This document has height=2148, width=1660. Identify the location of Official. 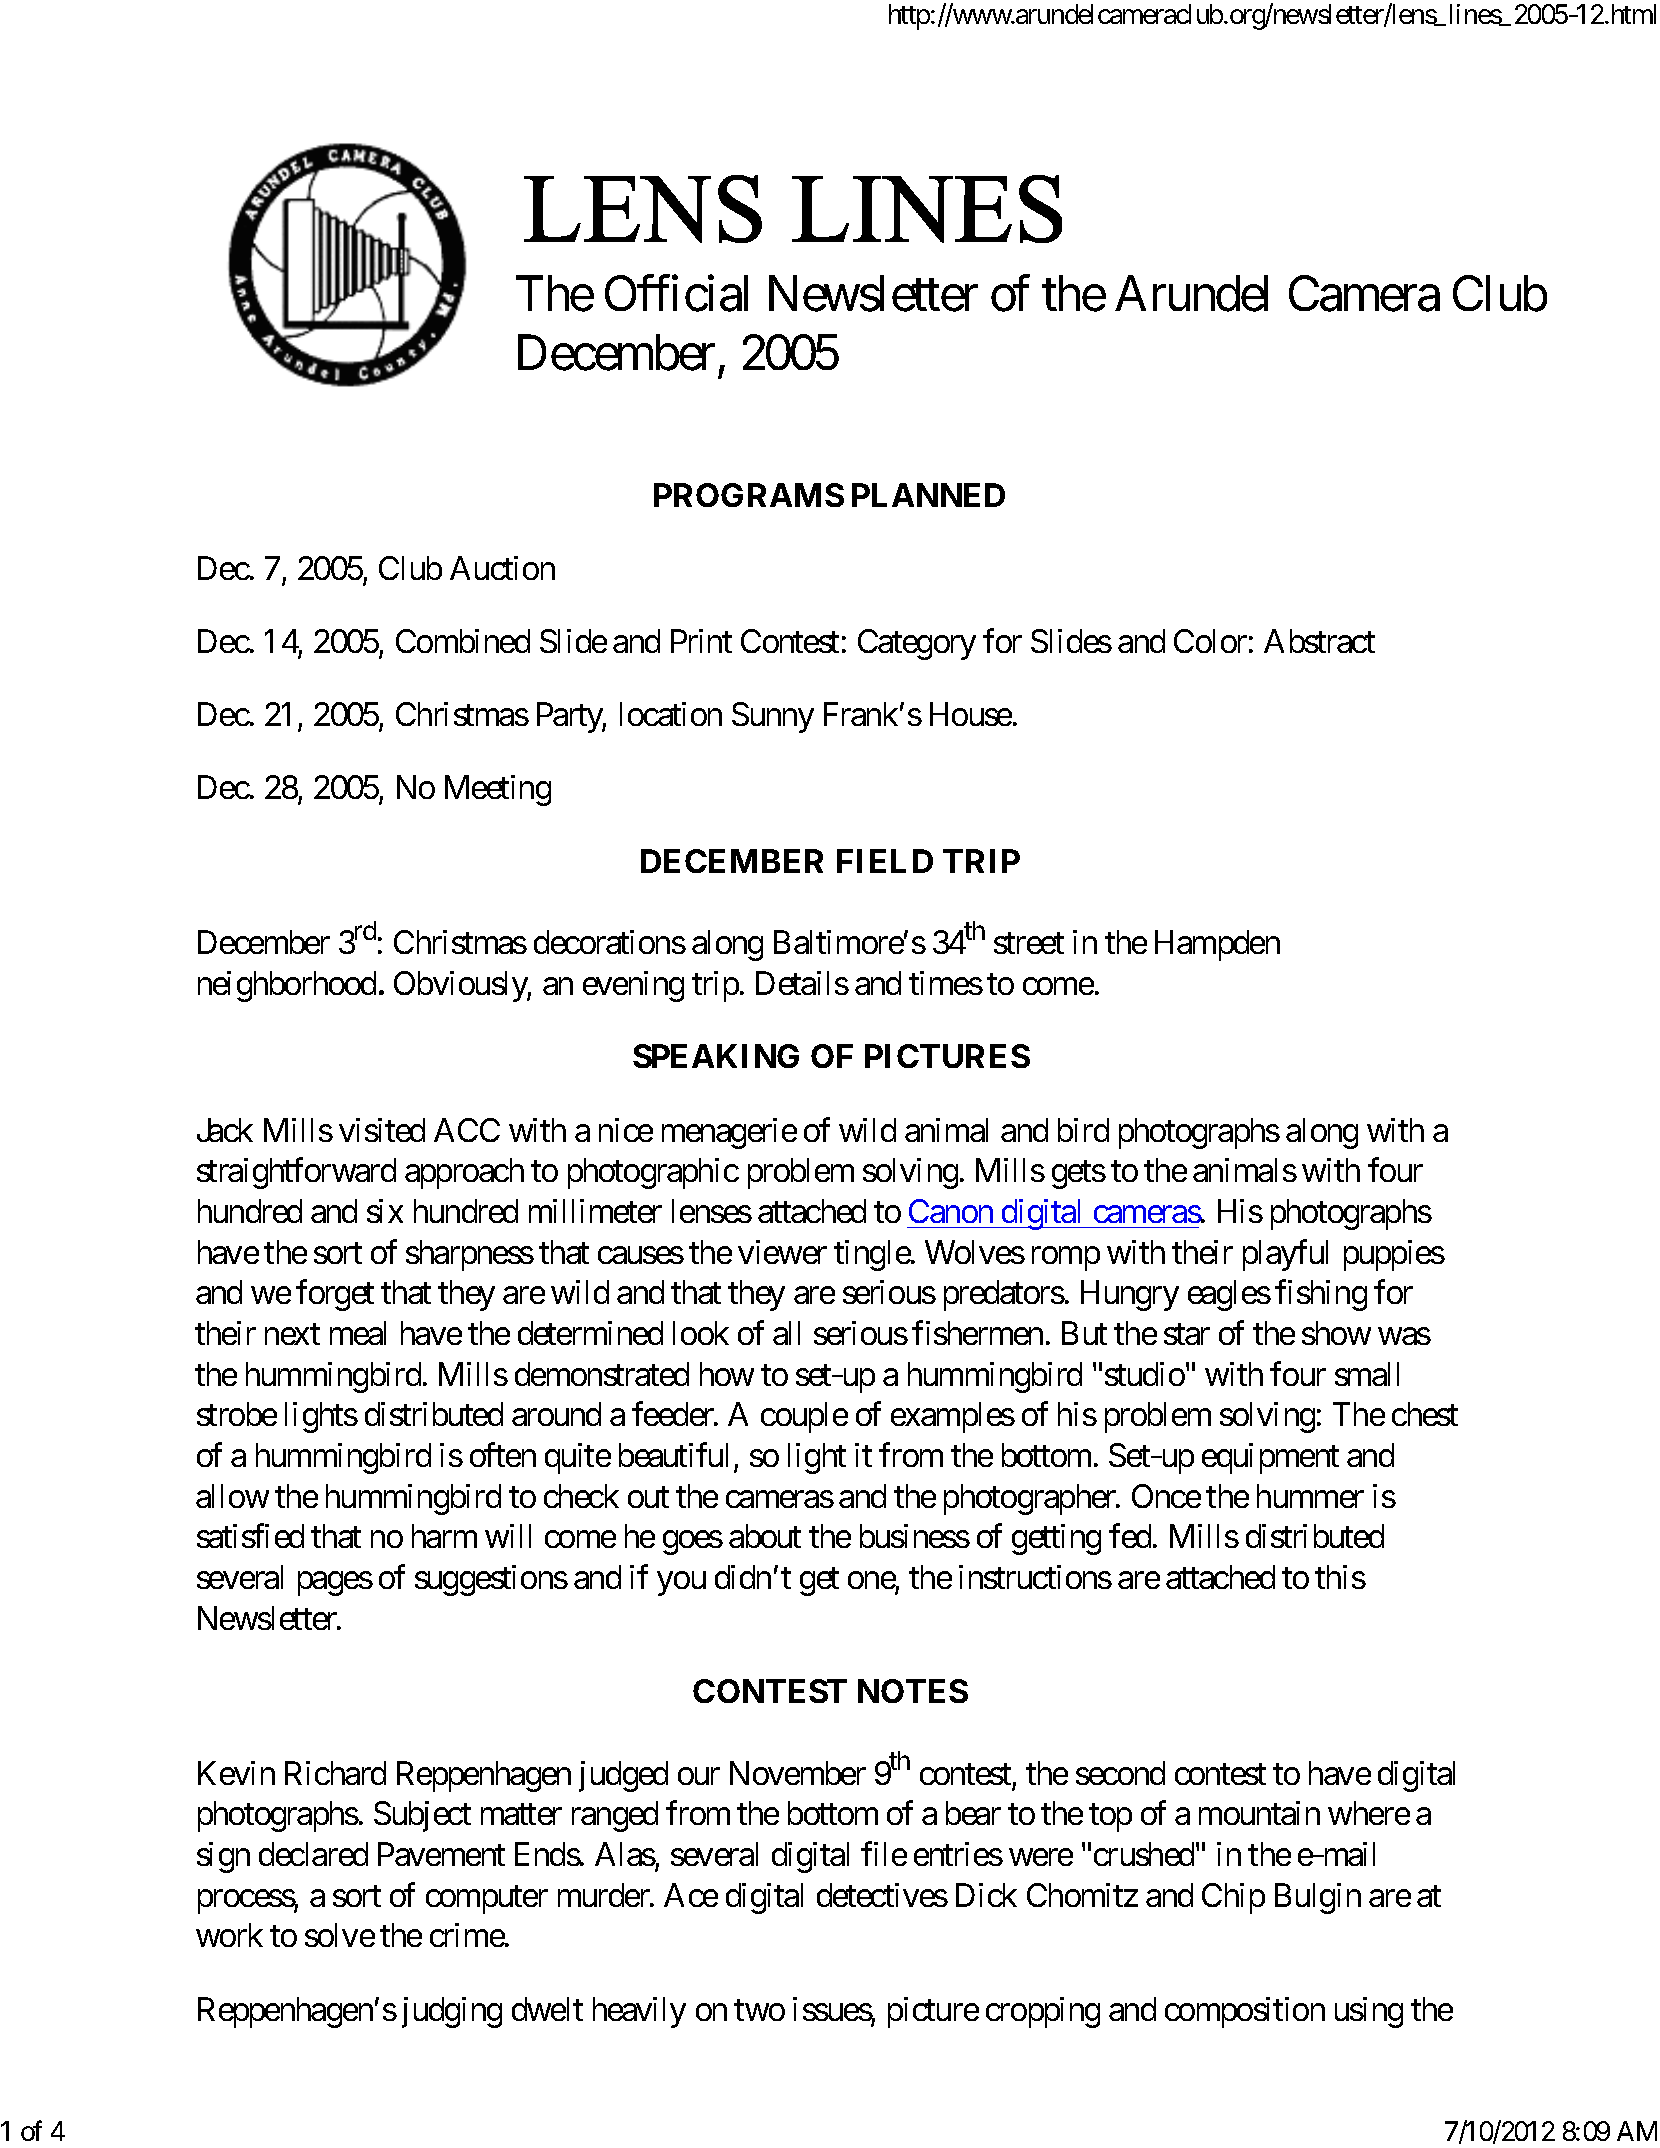
(676, 294).
